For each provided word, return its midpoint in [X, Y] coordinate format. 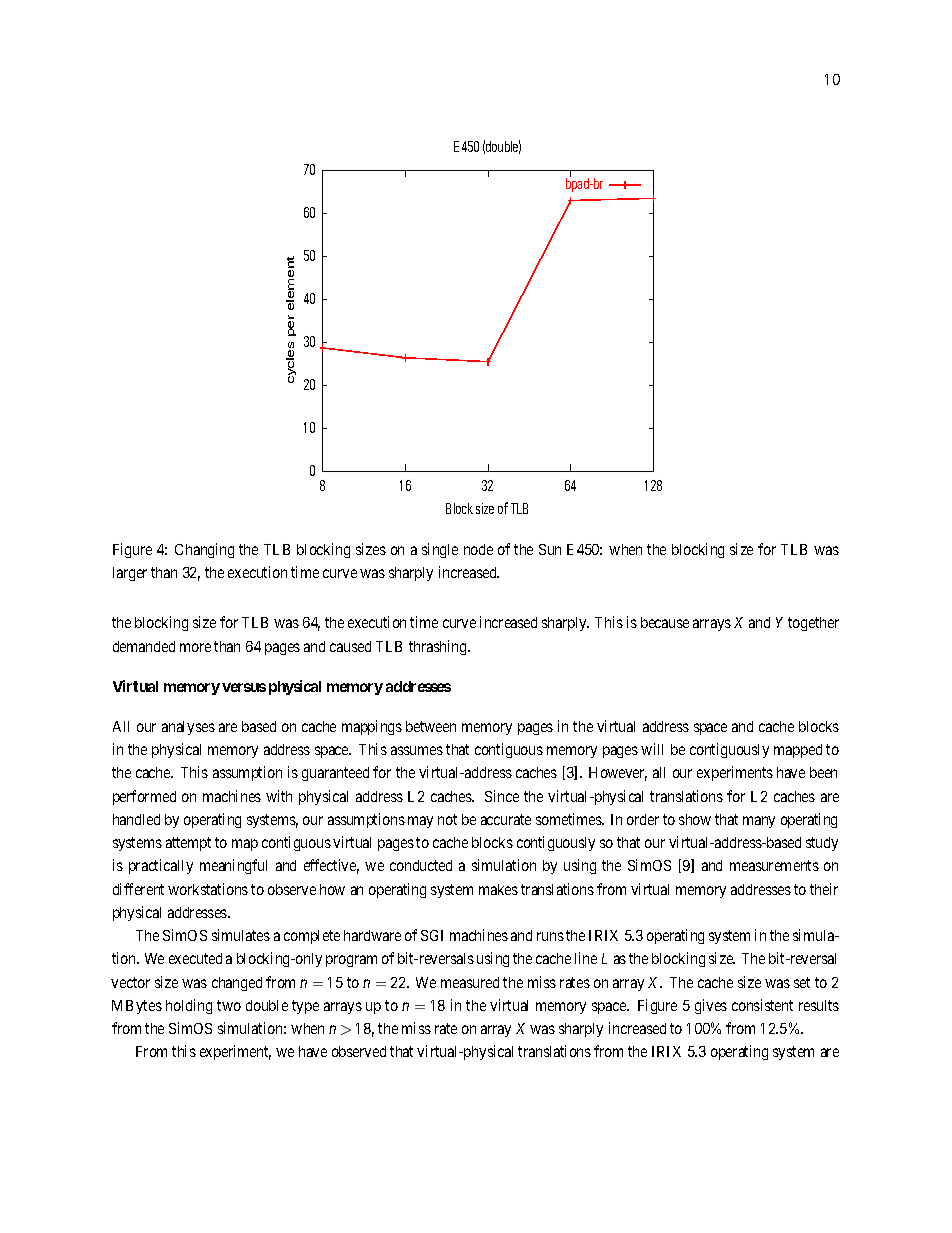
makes [498, 889]
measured [470, 982]
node [478, 549]
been [823, 772]
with [279, 796]
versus [244, 687]
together [813, 624]
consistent [762, 1005]
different [138, 889]
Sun [550, 549]
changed [237, 984]
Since [502, 796]
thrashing [439, 647]
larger [130, 574]
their [824, 889]
